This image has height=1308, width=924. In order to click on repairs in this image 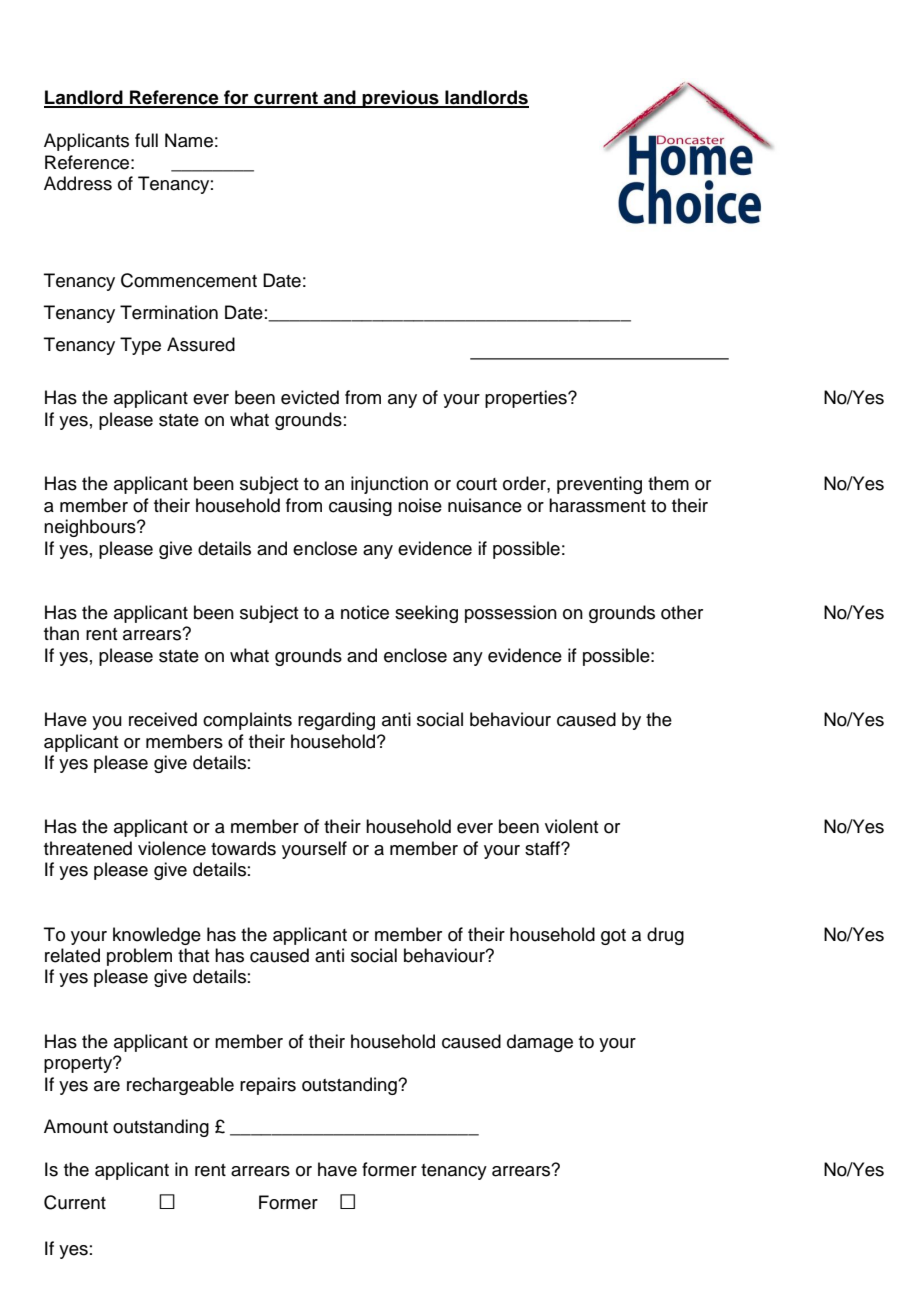, I will do `click(268, 1086)`.
